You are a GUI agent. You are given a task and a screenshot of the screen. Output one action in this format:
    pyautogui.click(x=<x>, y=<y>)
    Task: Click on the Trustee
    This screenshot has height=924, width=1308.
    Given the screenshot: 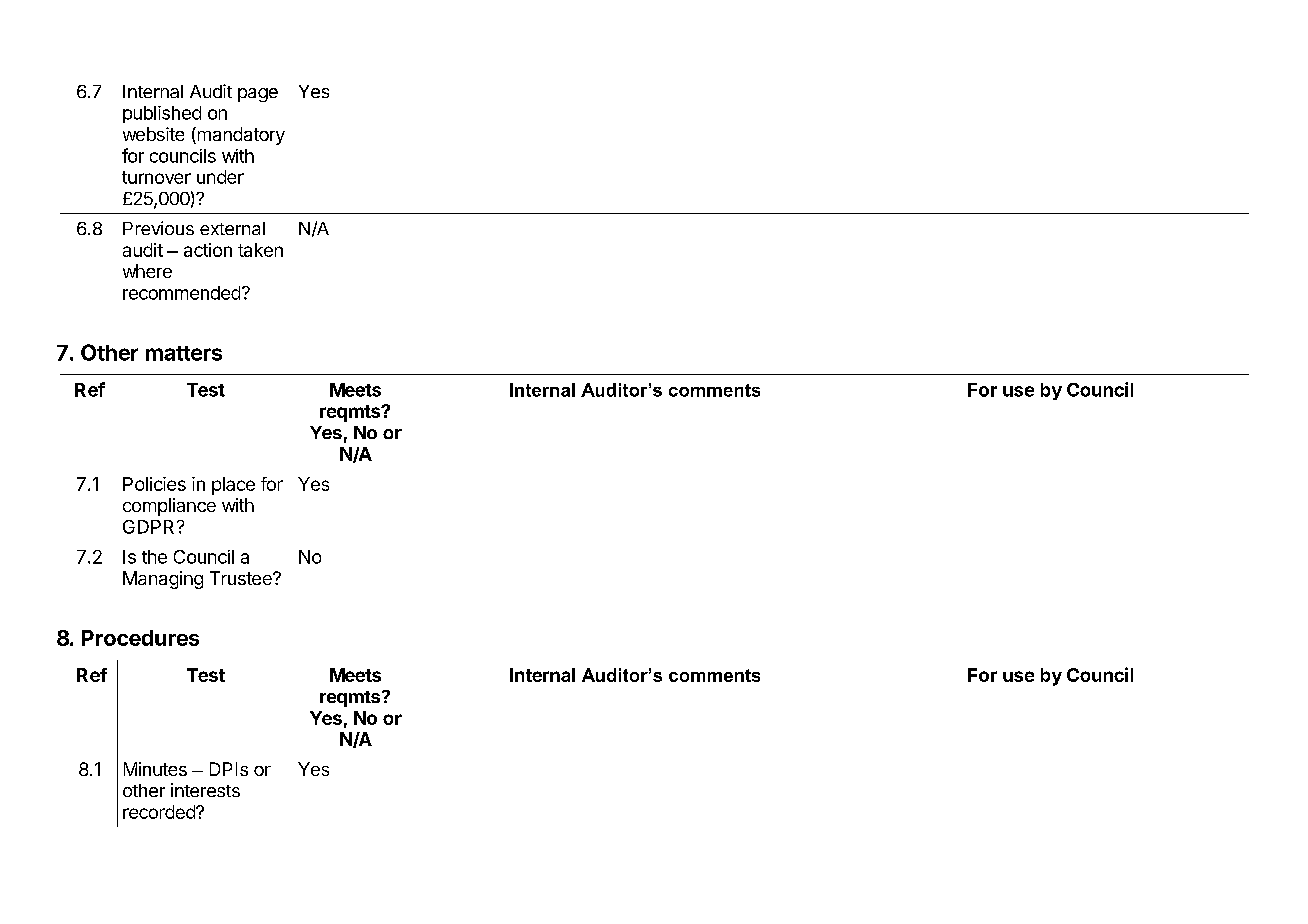 What is the action you would take?
    pyautogui.click(x=242, y=578)
